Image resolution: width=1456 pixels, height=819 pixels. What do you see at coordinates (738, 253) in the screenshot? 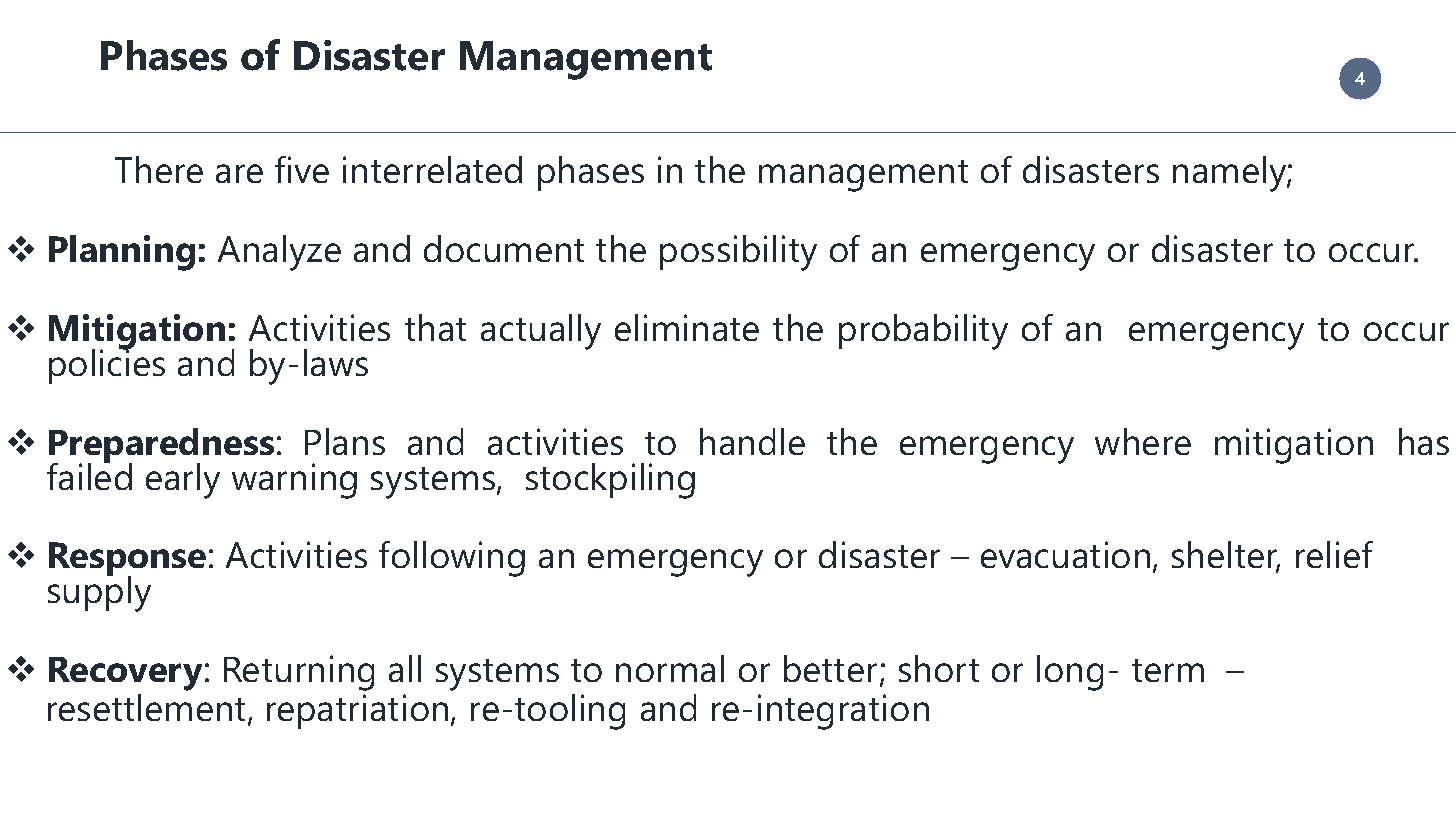
I see `possibility` at bounding box center [738, 253].
